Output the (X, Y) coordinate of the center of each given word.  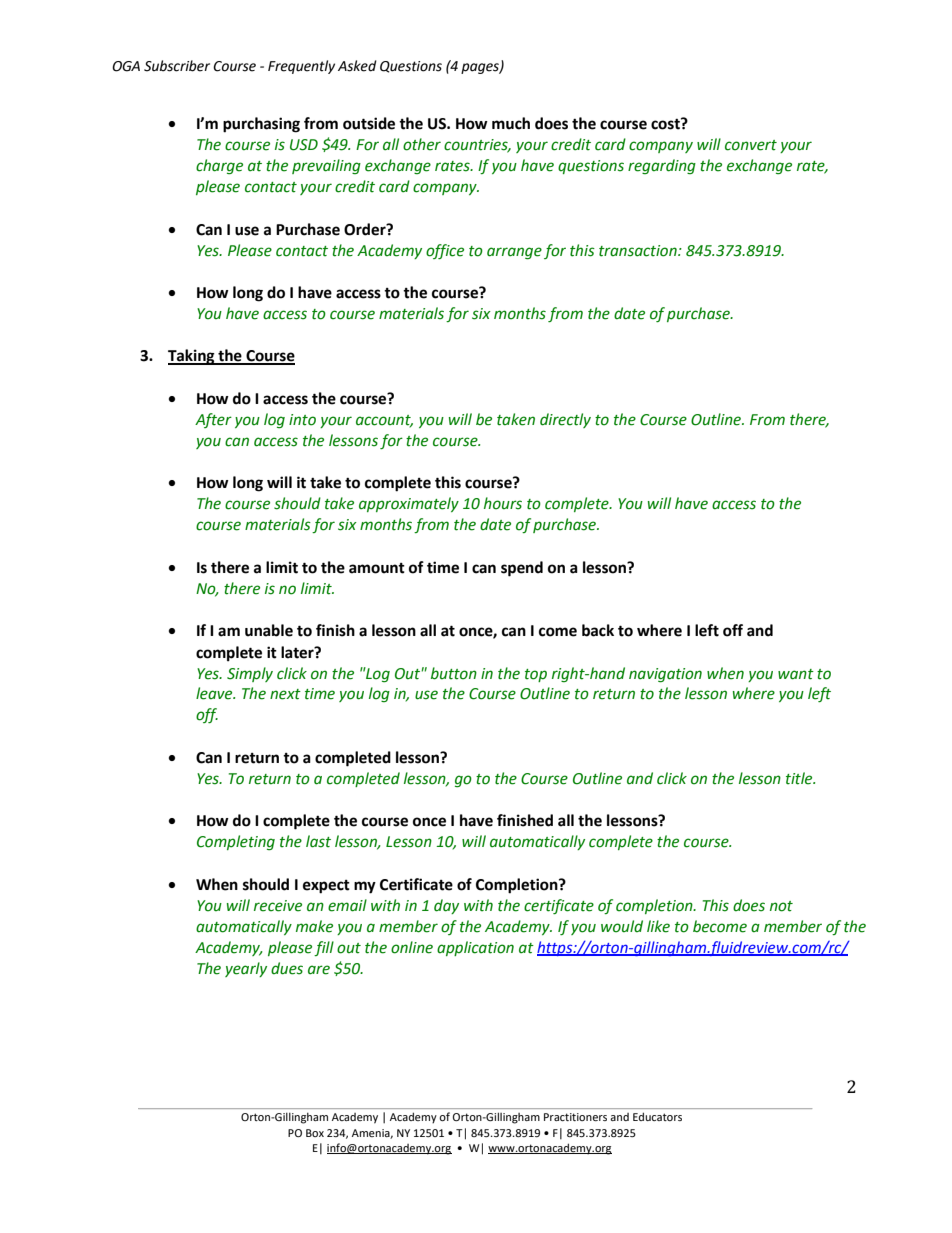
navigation (665, 675)
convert (751, 145)
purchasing (261, 125)
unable (269, 630)
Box (315, 1133)
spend (522, 569)
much (511, 123)
